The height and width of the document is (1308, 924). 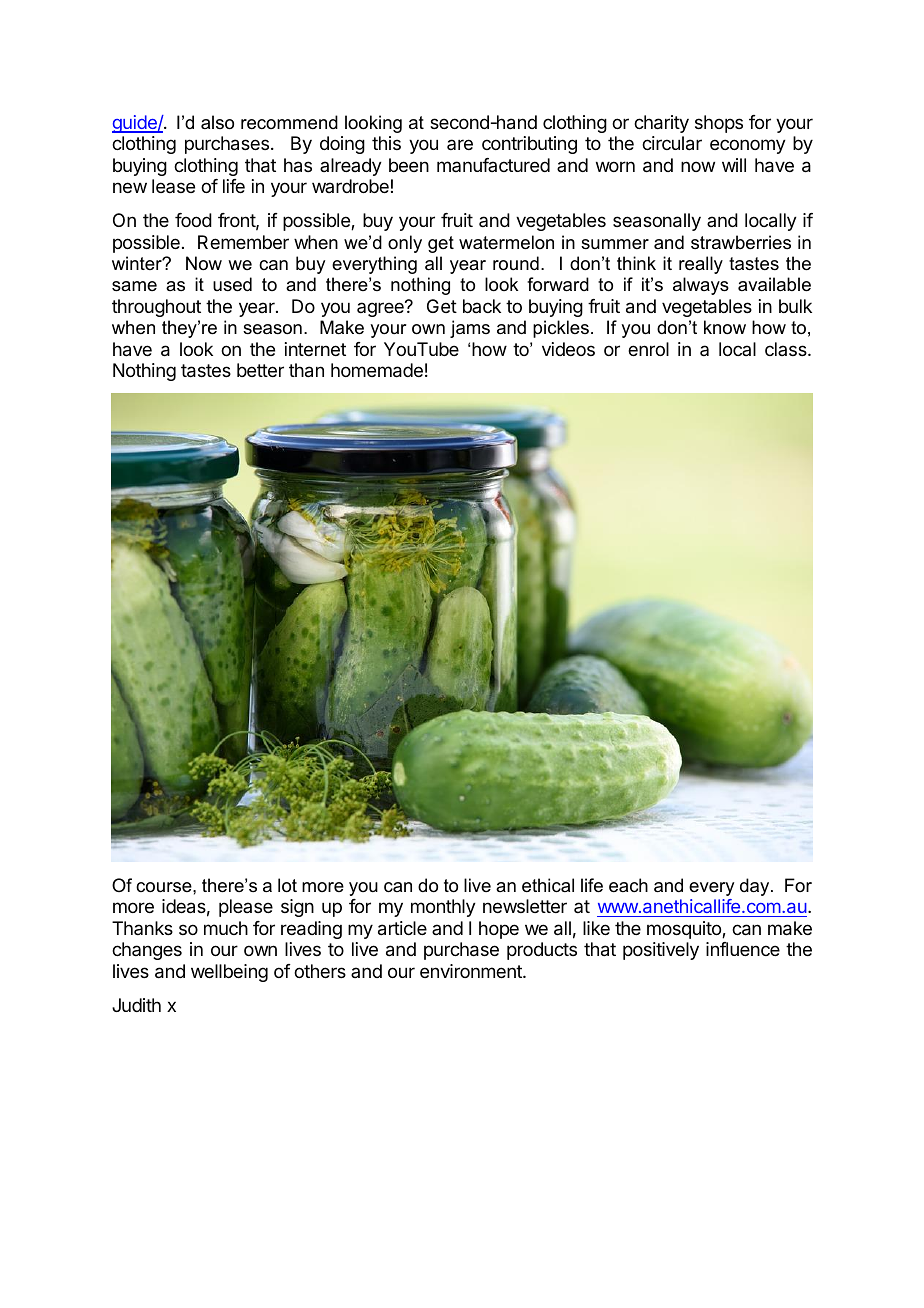 What do you see at coordinates (743, 949) in the document?
I see `influence` at bounding box center [743, 949].
